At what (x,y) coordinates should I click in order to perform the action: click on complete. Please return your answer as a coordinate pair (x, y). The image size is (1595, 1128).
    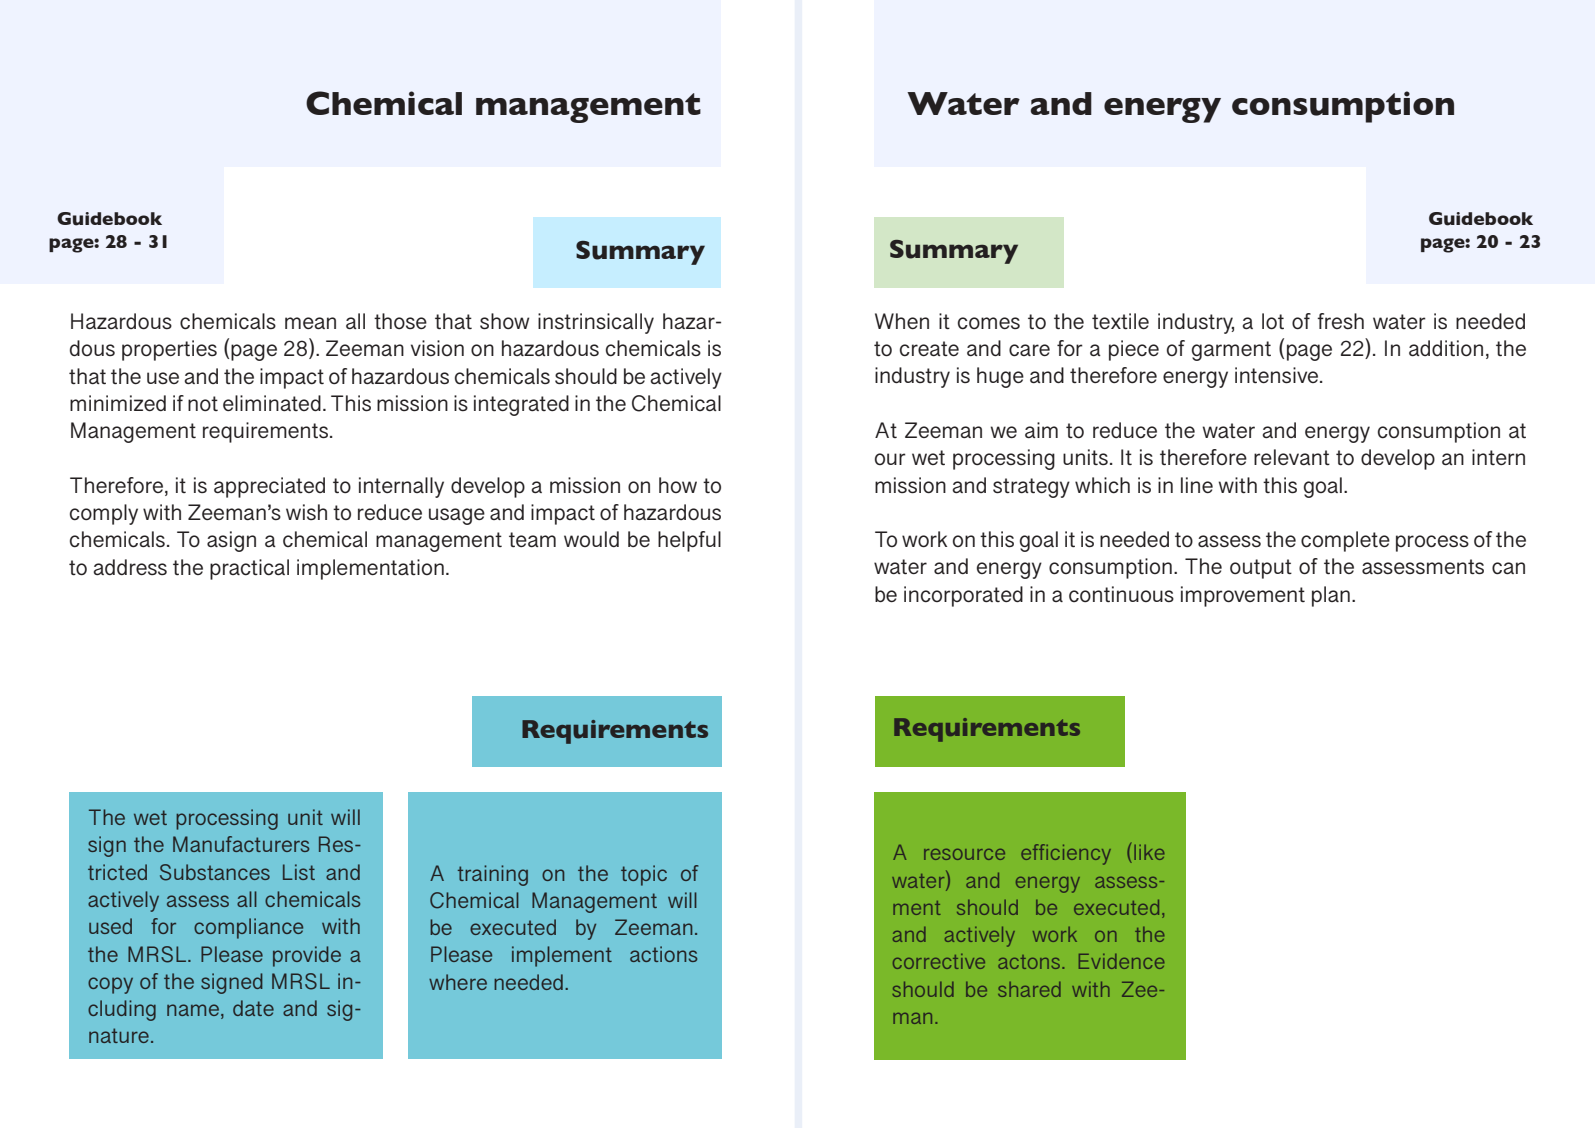
    Looking at the image, I should click on (1345, 541).
